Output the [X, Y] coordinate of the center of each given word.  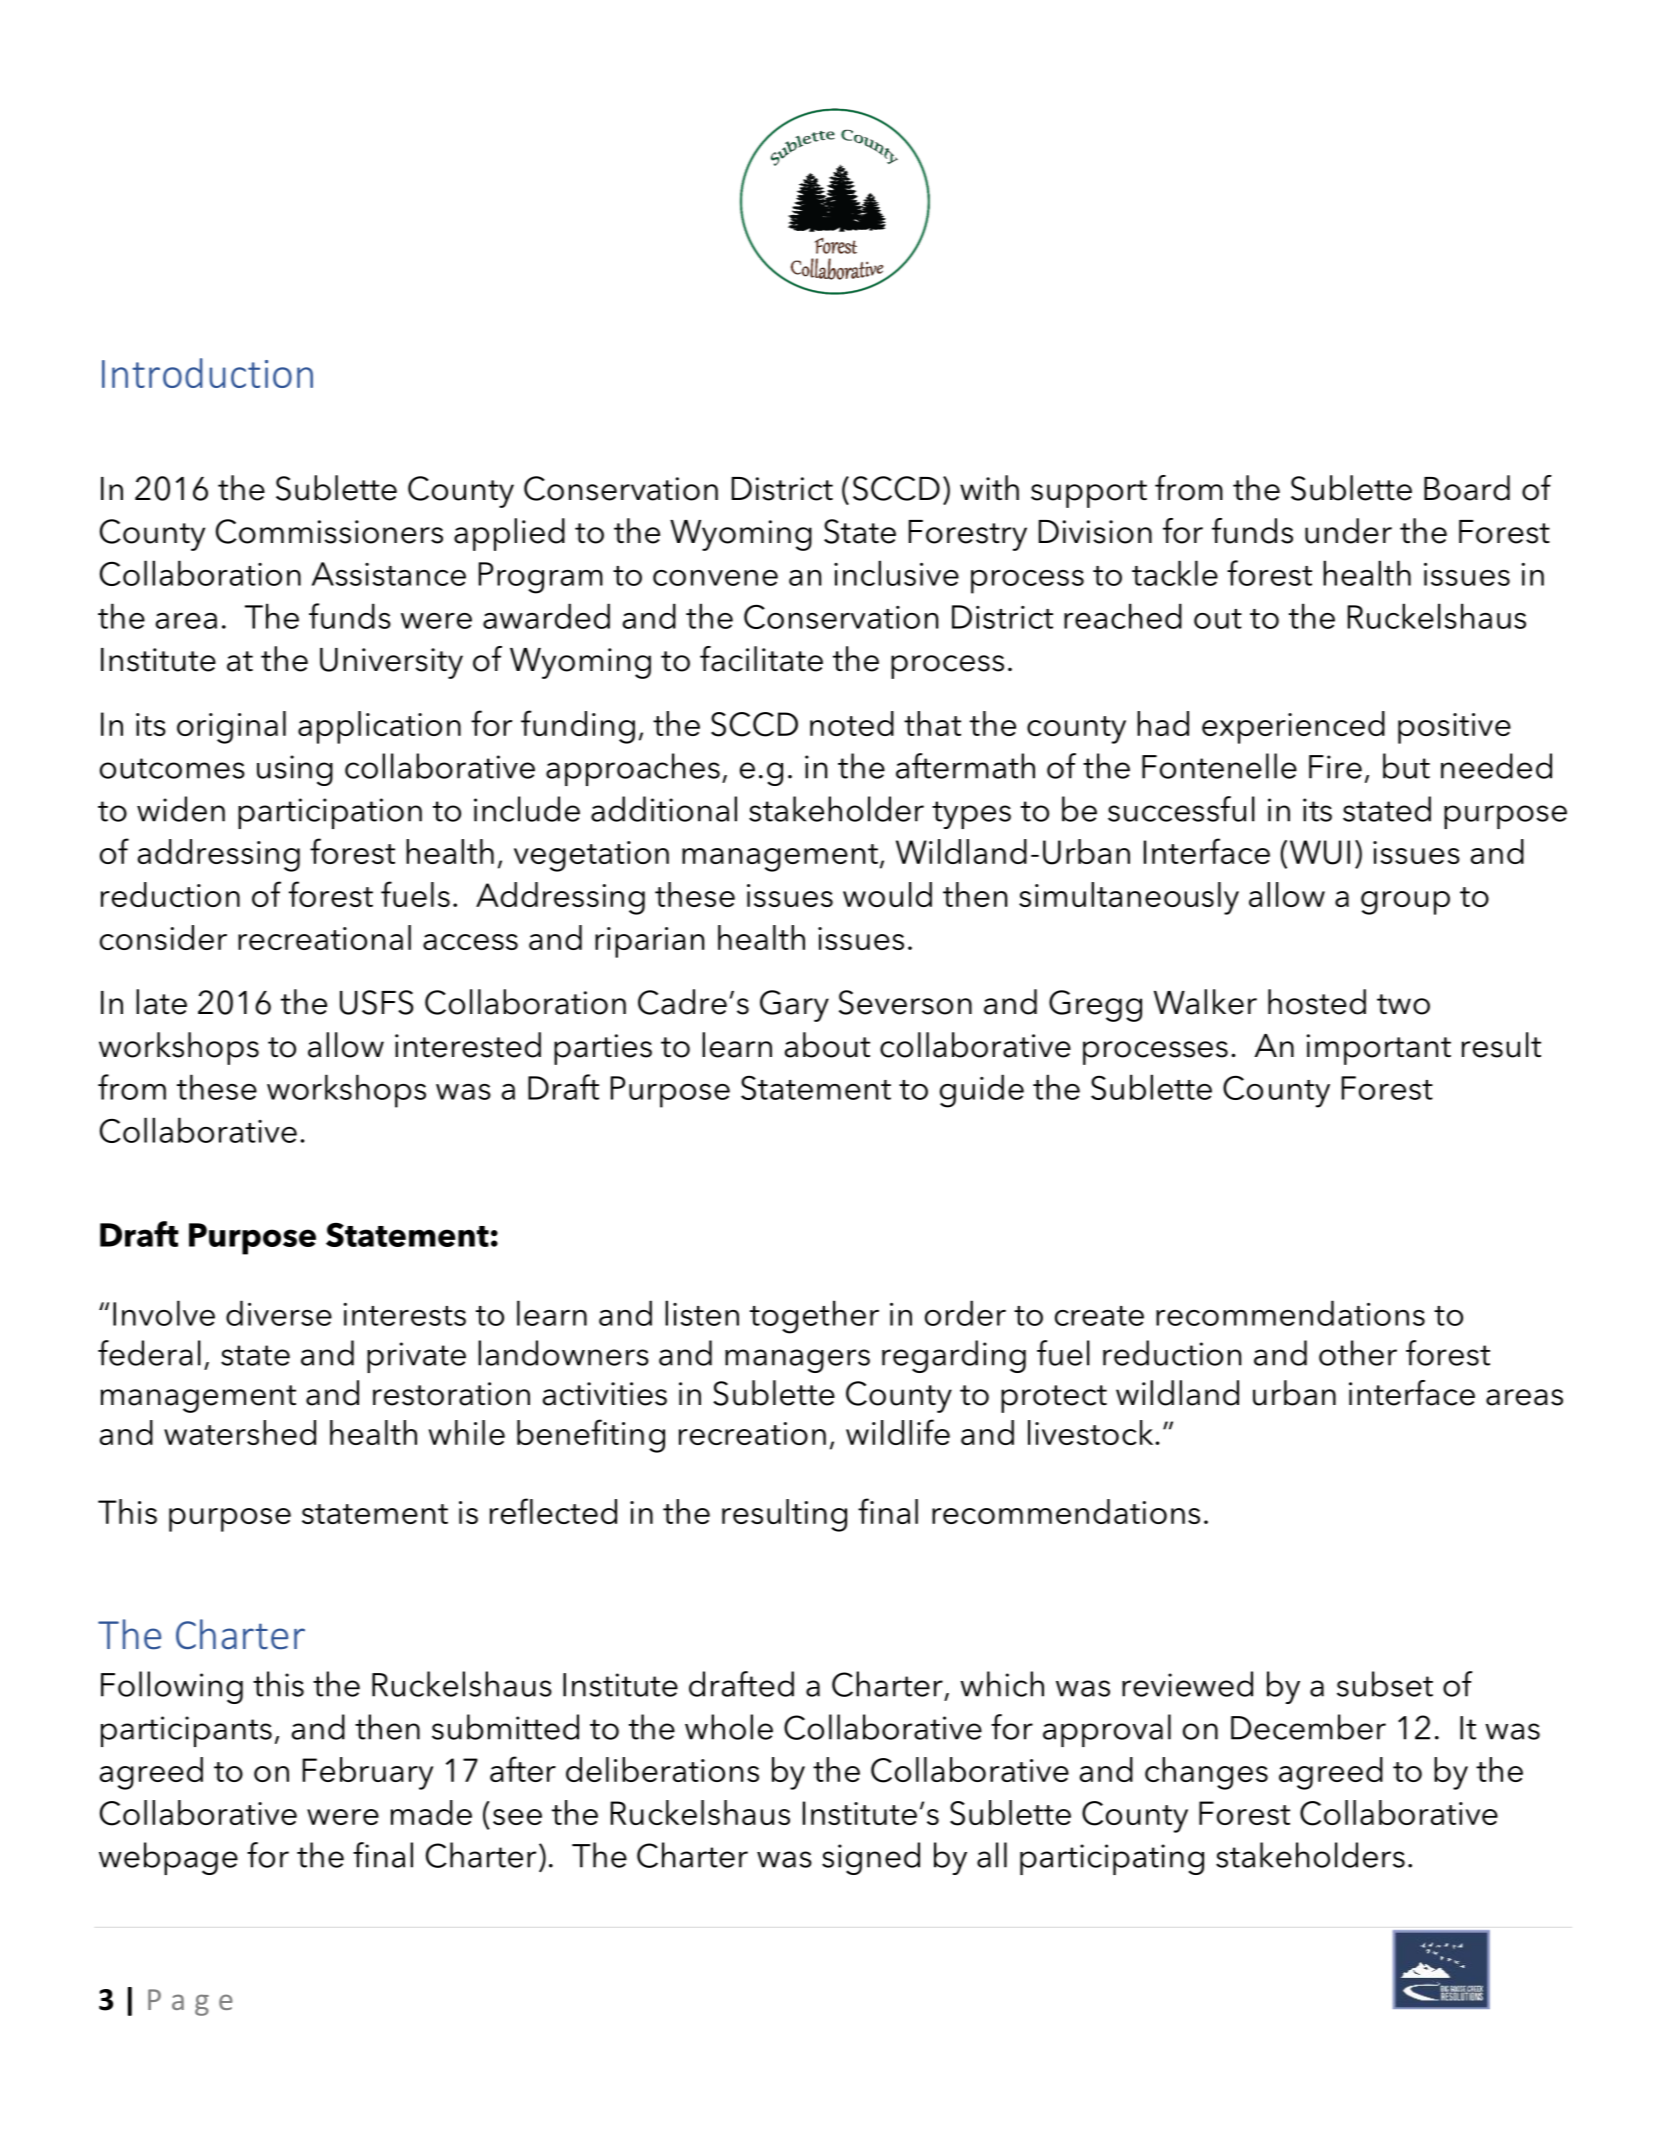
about [827, 1045]
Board [1467, 488]
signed [871, 1858]
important [1379, 1049]
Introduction [207, 373]
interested [468, 1045]
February [368, 1773]
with [989, 487]
